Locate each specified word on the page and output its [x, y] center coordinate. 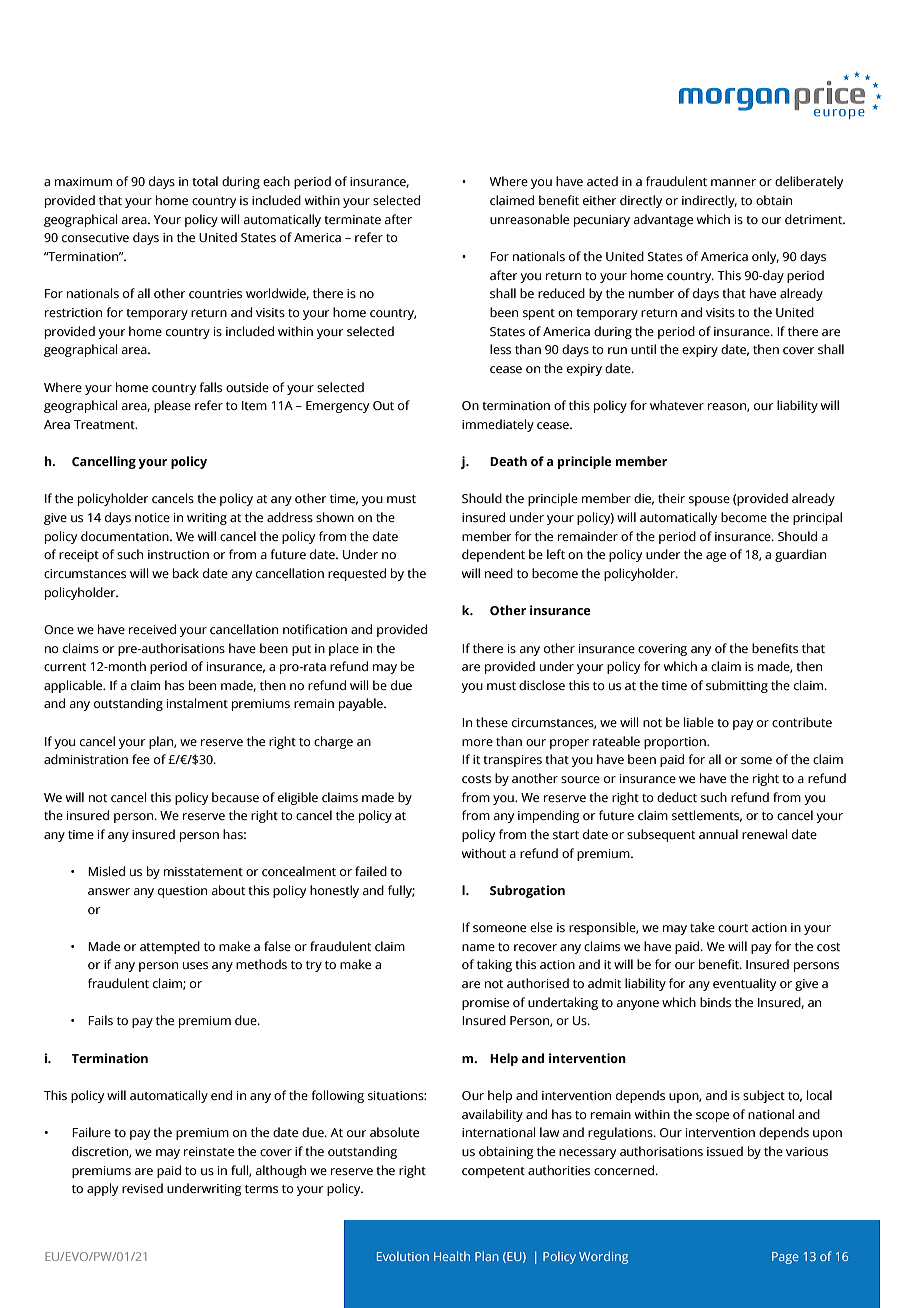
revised [142, 1188]
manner [733, 182]
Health [452, 1256]
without [484, 853]
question [182, 892]
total [205, 181]
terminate [352, 219]
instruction [178, 554]
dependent [493, 555]
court [733, 928]
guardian [800, 555]
